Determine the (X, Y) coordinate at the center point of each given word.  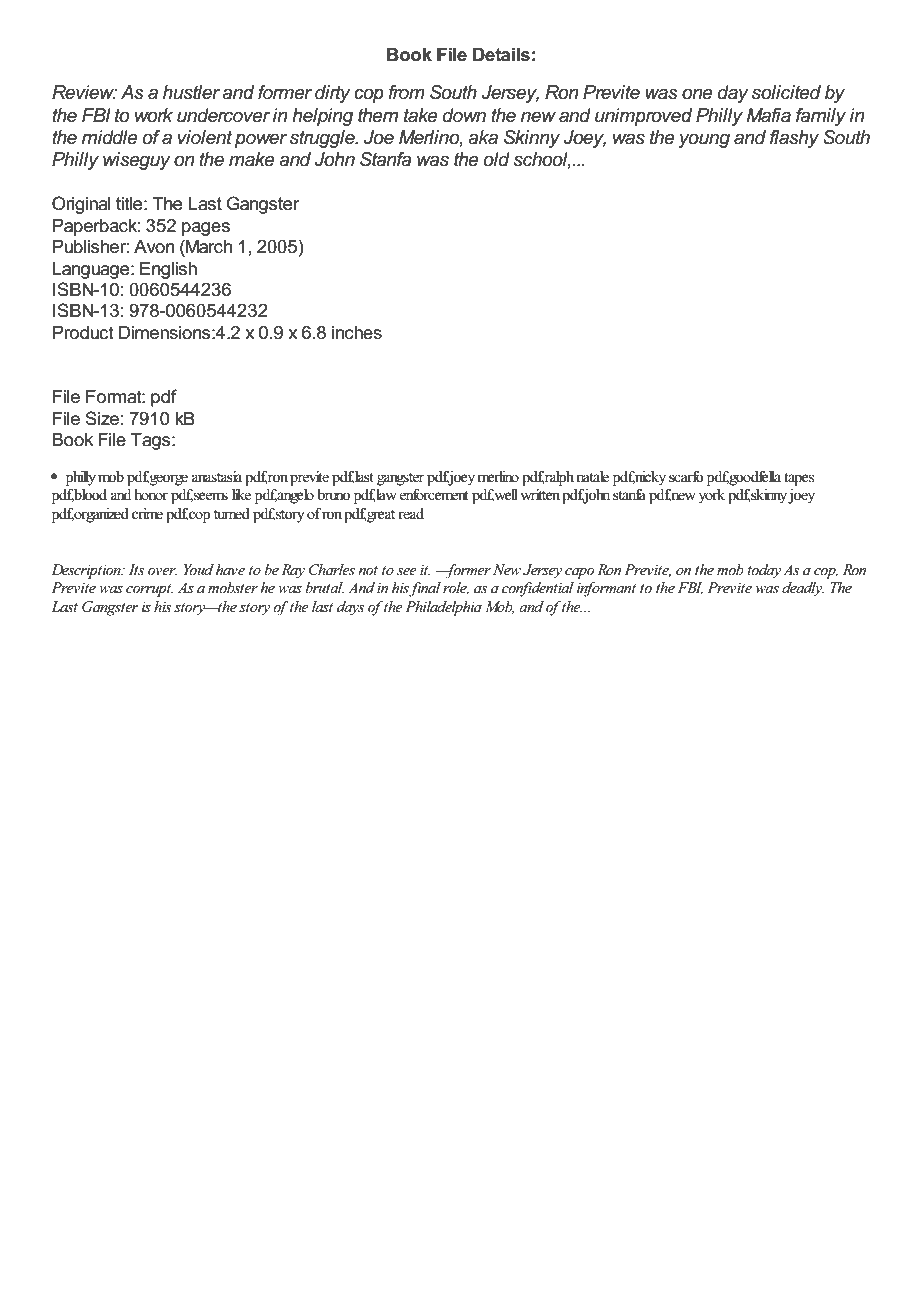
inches (357, 333)
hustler (191, 92)
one (697, 94)
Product (83, 333)
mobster (233, 587)
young (704, 141)
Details (501, 55)
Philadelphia (443, 608)
